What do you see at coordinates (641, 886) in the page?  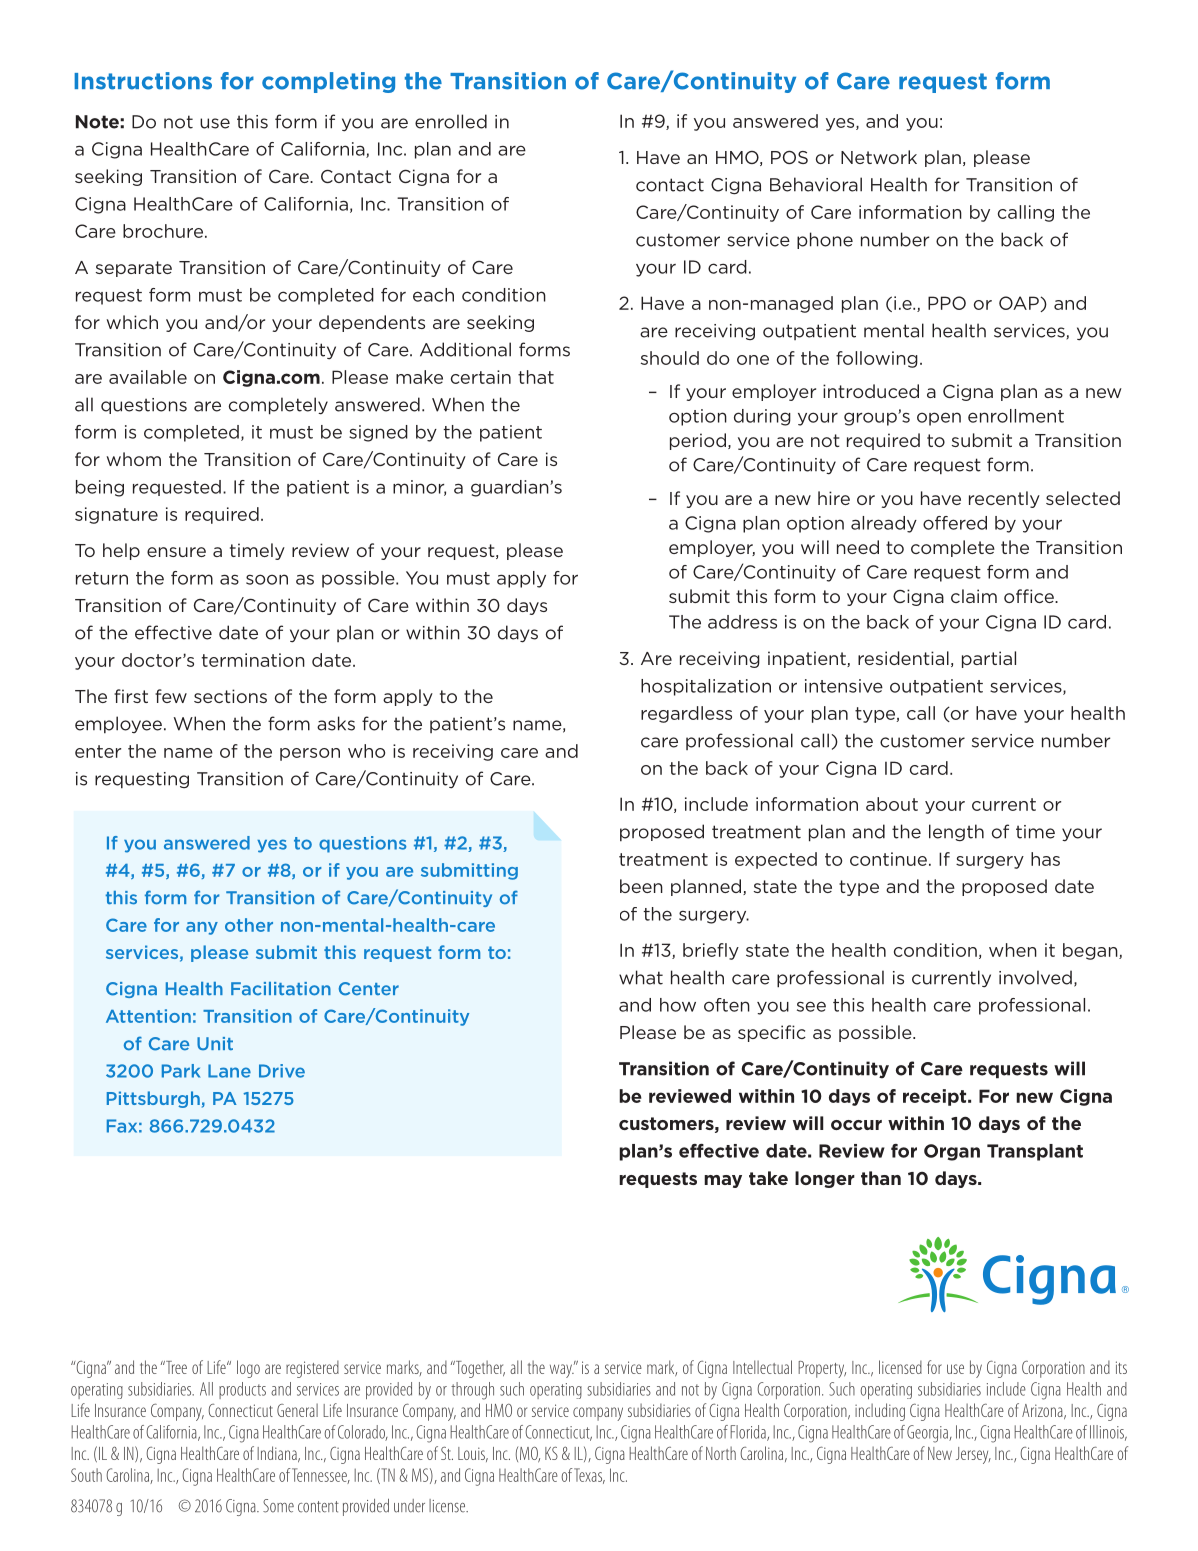 I see `been` at bounding box center [641, 886].
